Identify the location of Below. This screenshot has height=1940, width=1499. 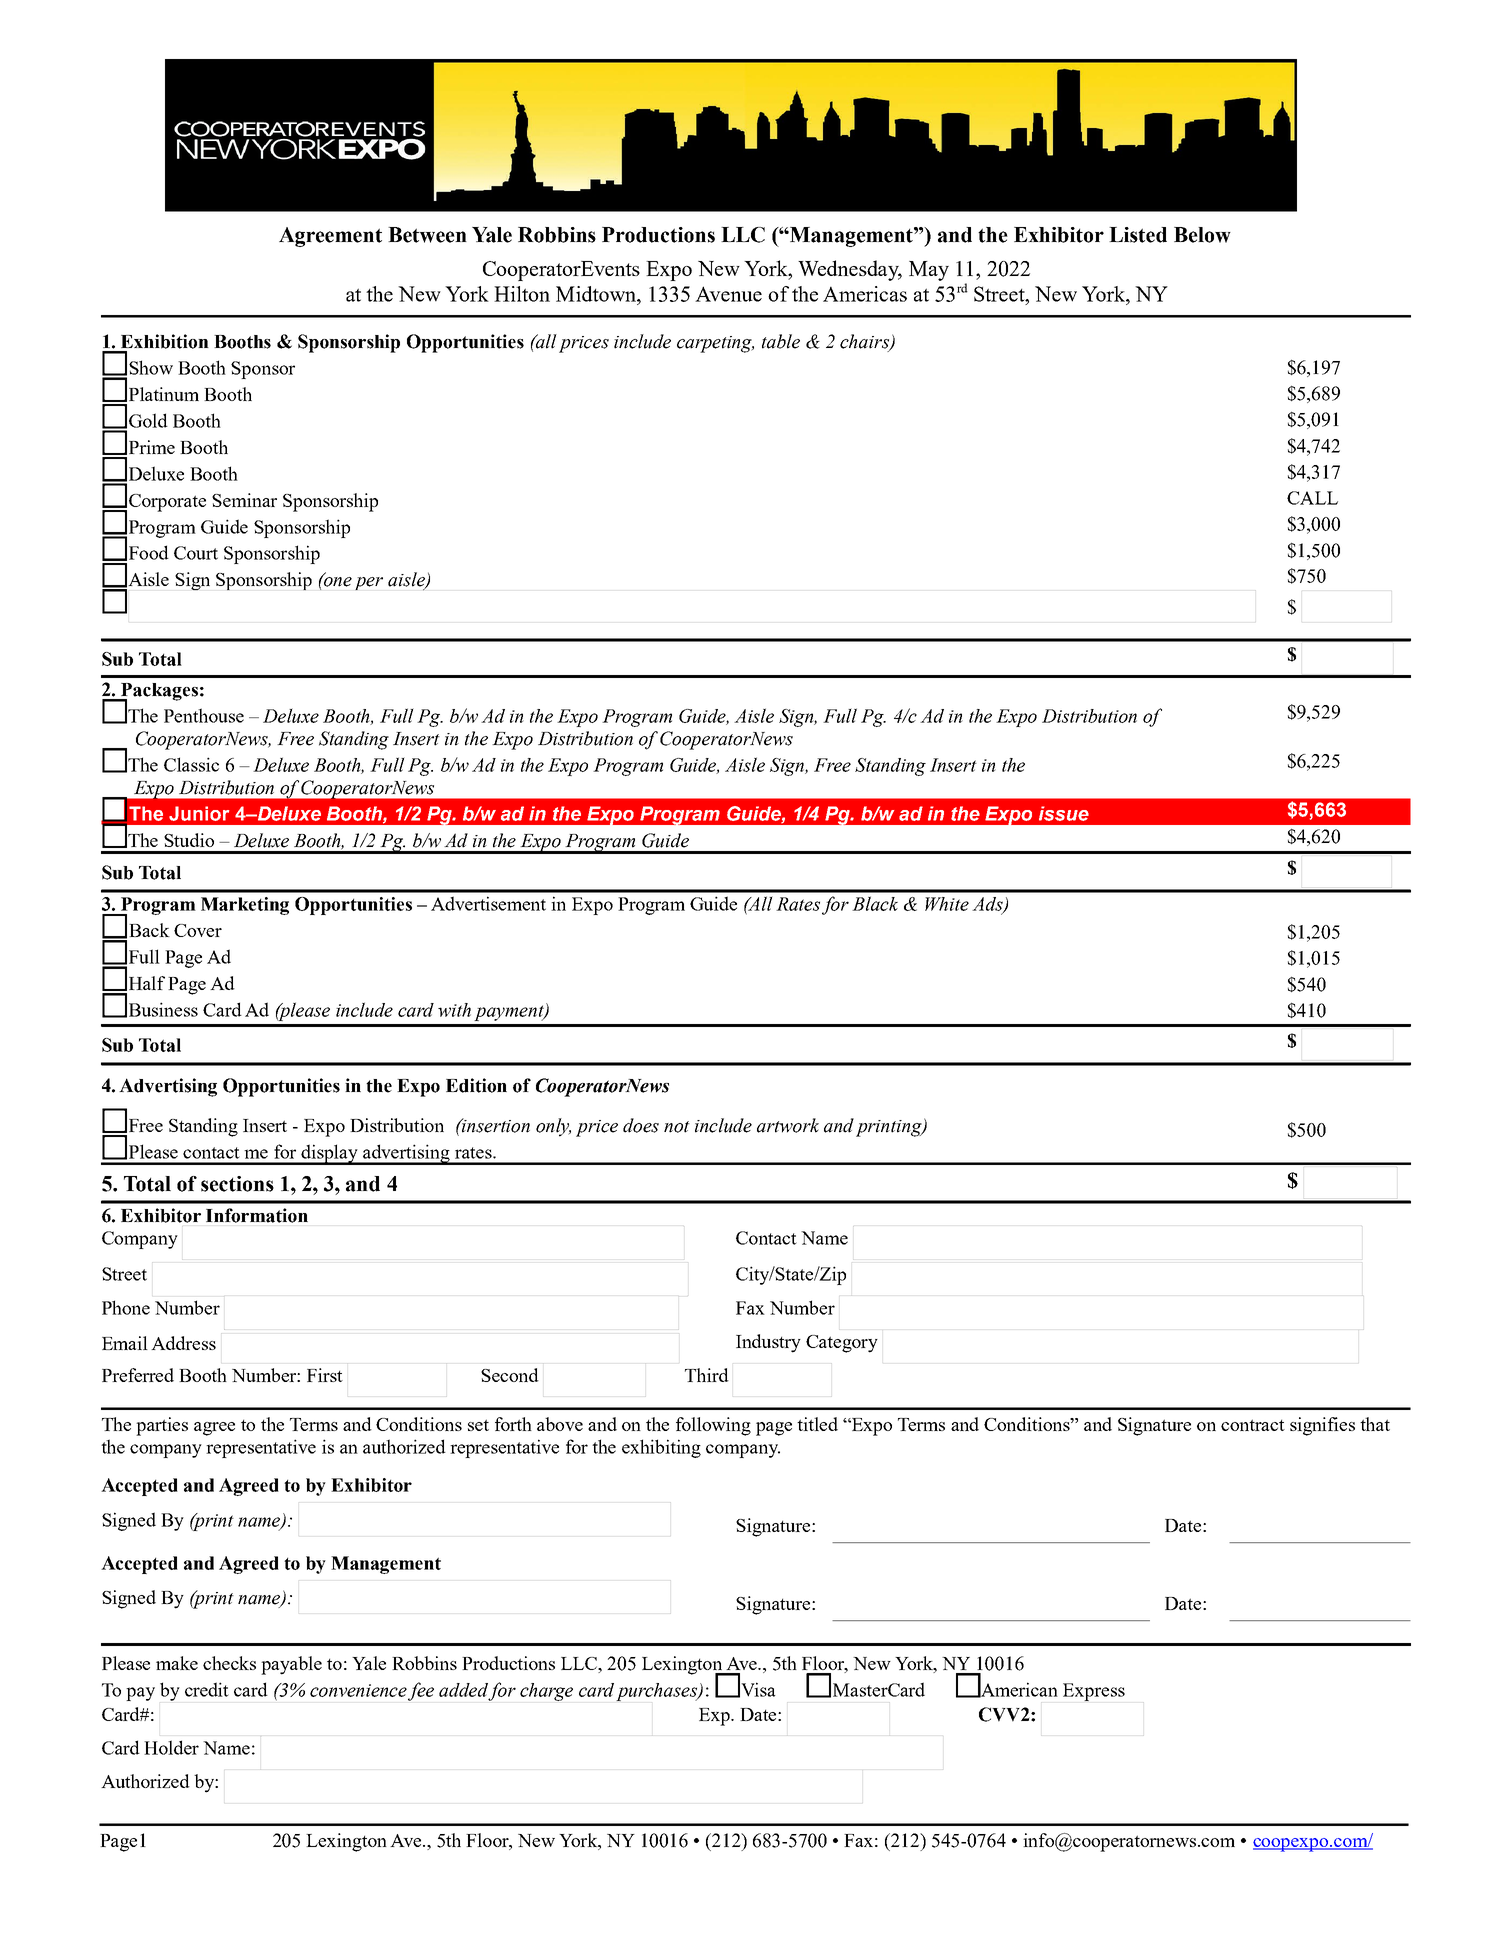
(1202, 235).
